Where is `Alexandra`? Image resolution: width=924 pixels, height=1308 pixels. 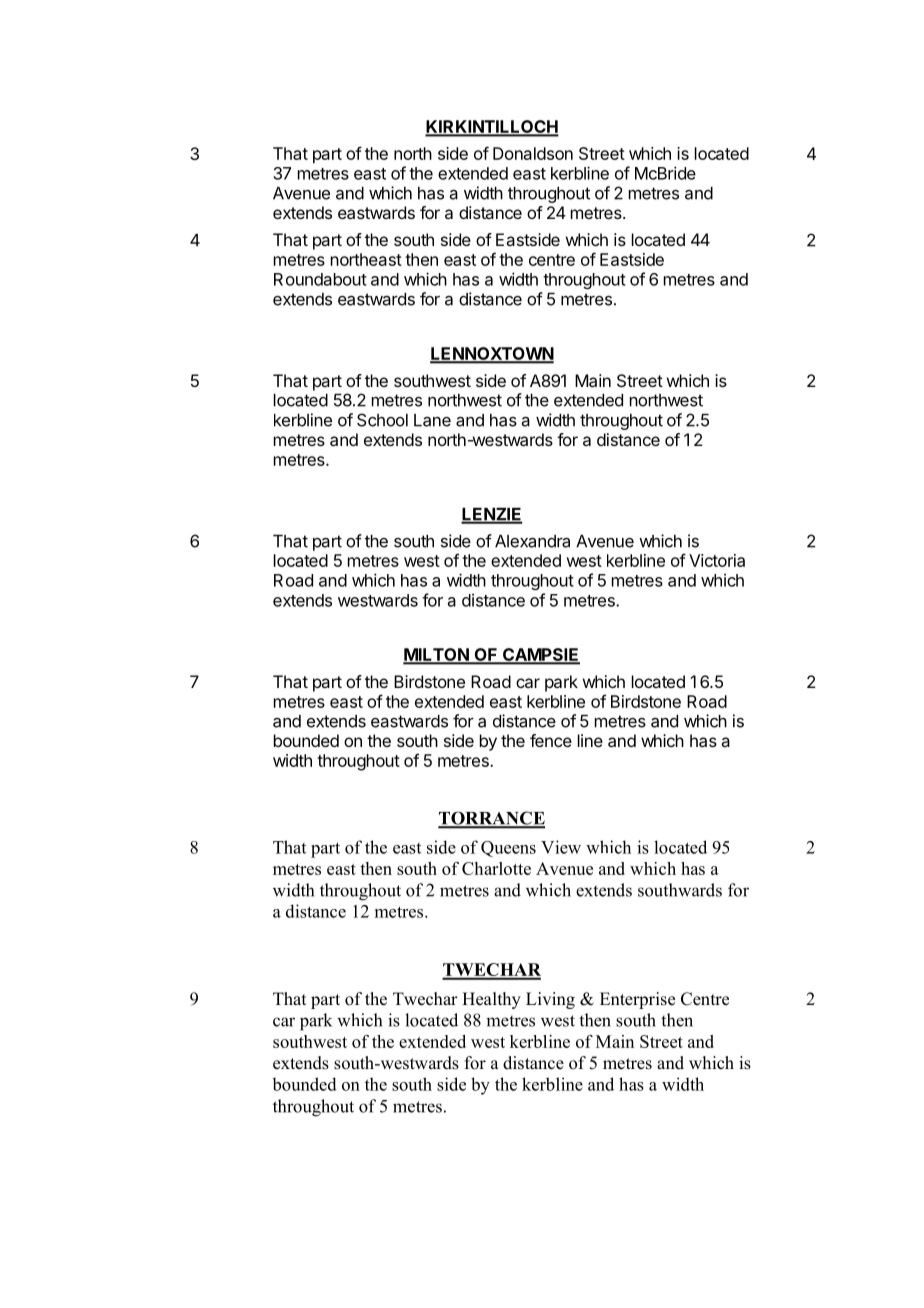
Alexandra is located at coordinates (532, 541).
